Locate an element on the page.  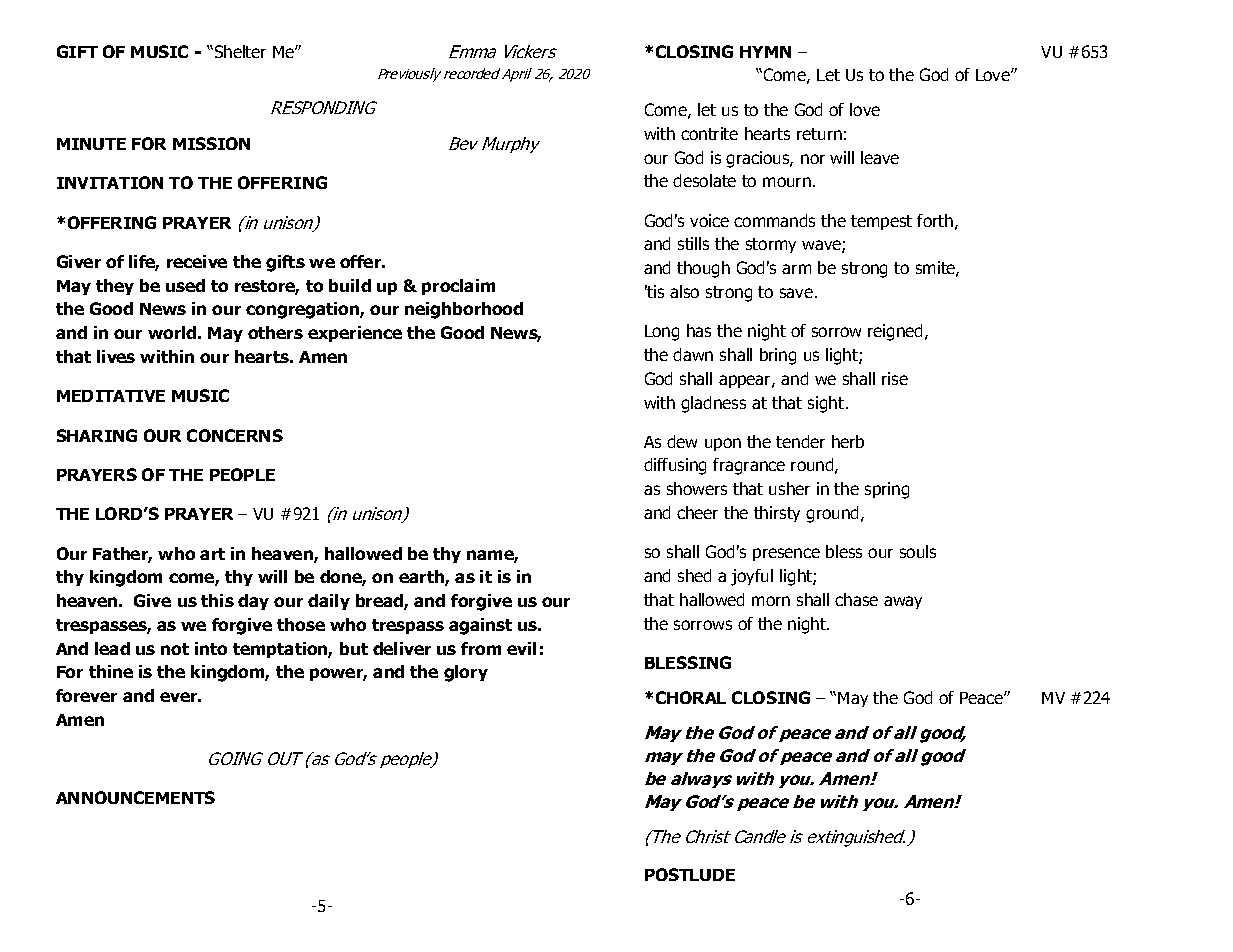
presence is located at coordinates (786, 554).
